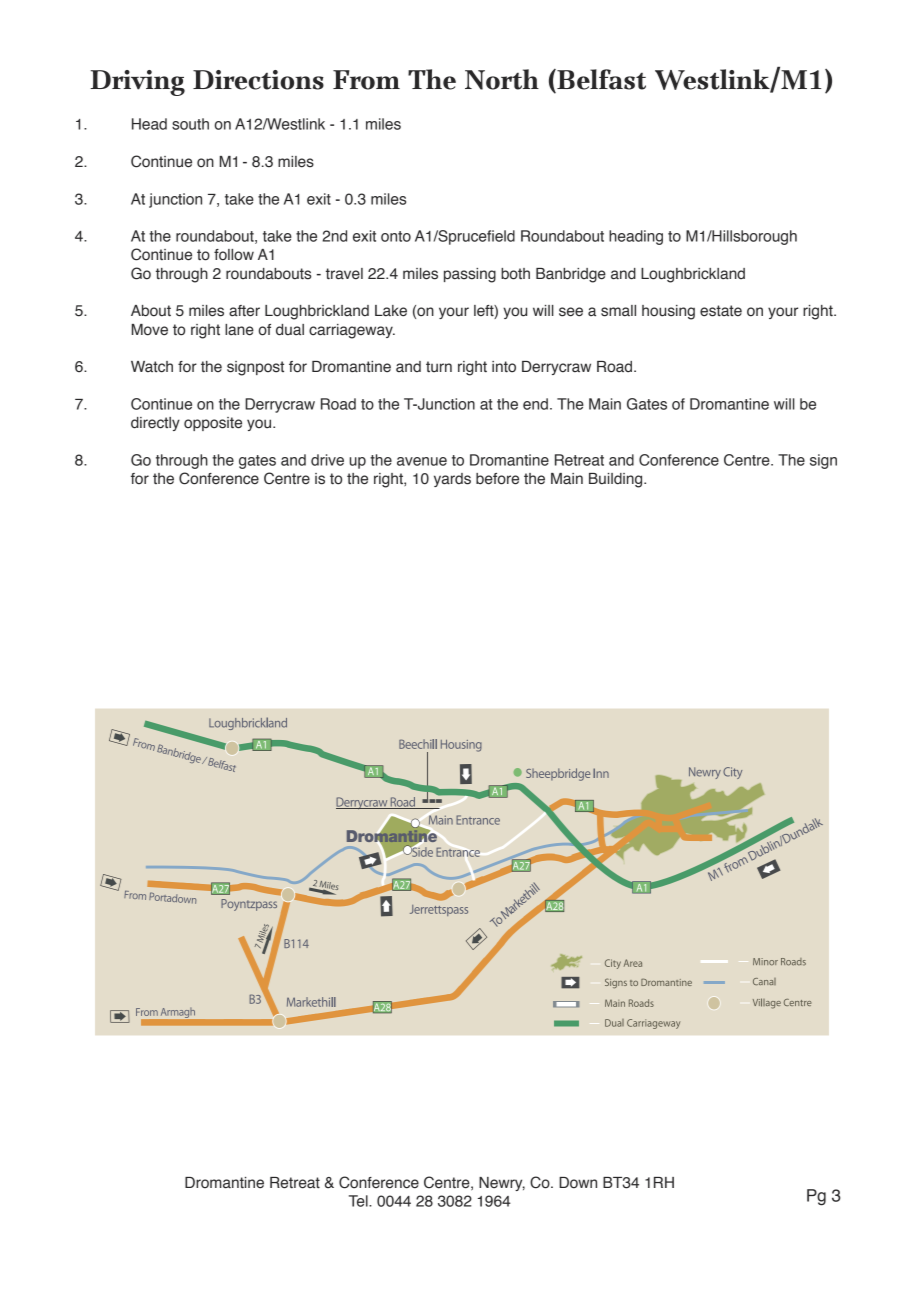  I want to click on drive, so click(327, 460).
